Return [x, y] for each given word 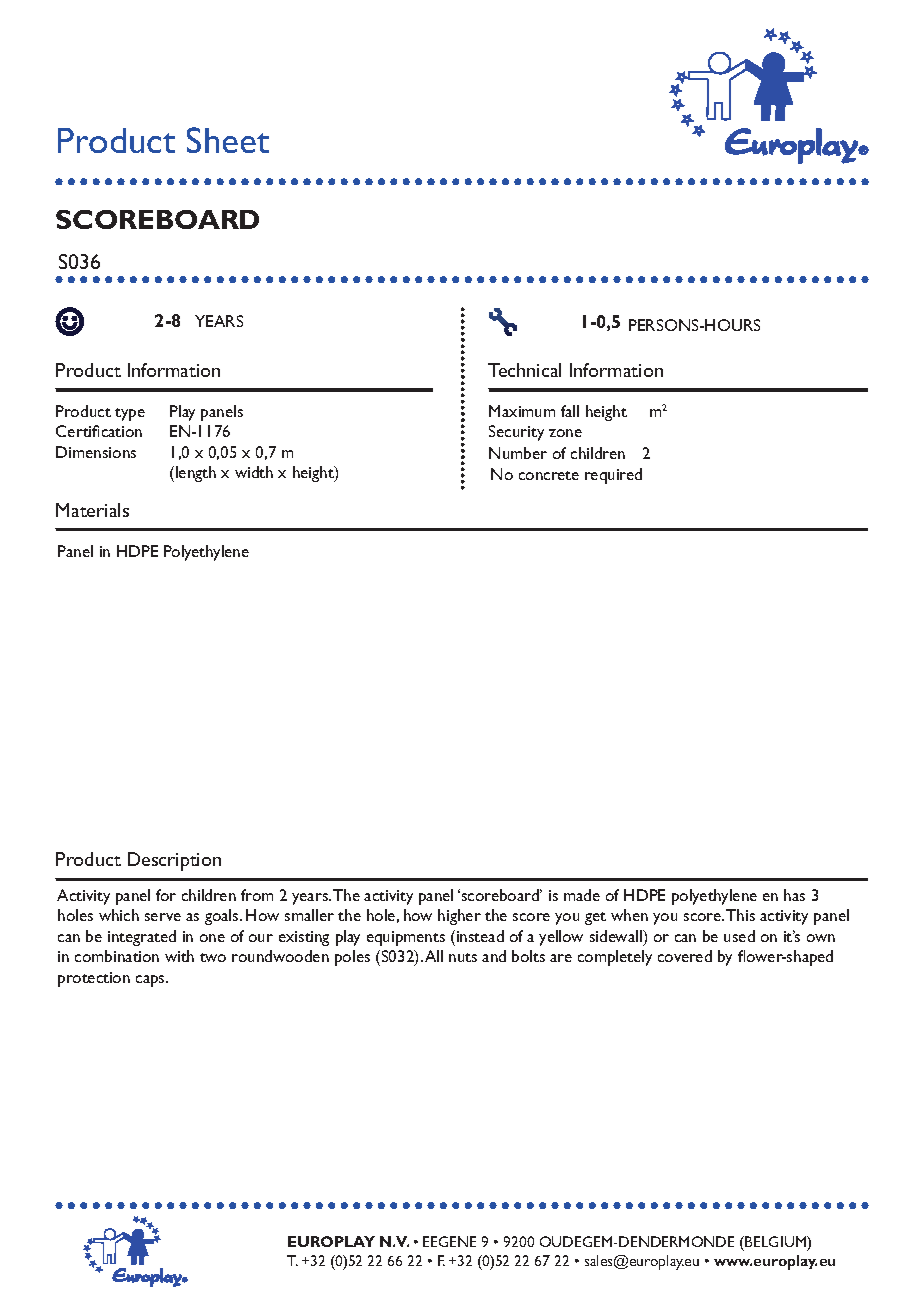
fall [570, 411]
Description [174, 861]
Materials [92, 510]
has [794, 895]
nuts [463, 957]
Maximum [522, 411]
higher [459, 917]
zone [565, 433]
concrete [549, 475]
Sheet [228, 140]
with [179, 956]
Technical [524, 370]
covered [685, 956]
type [130, 414]
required [613, 476]
